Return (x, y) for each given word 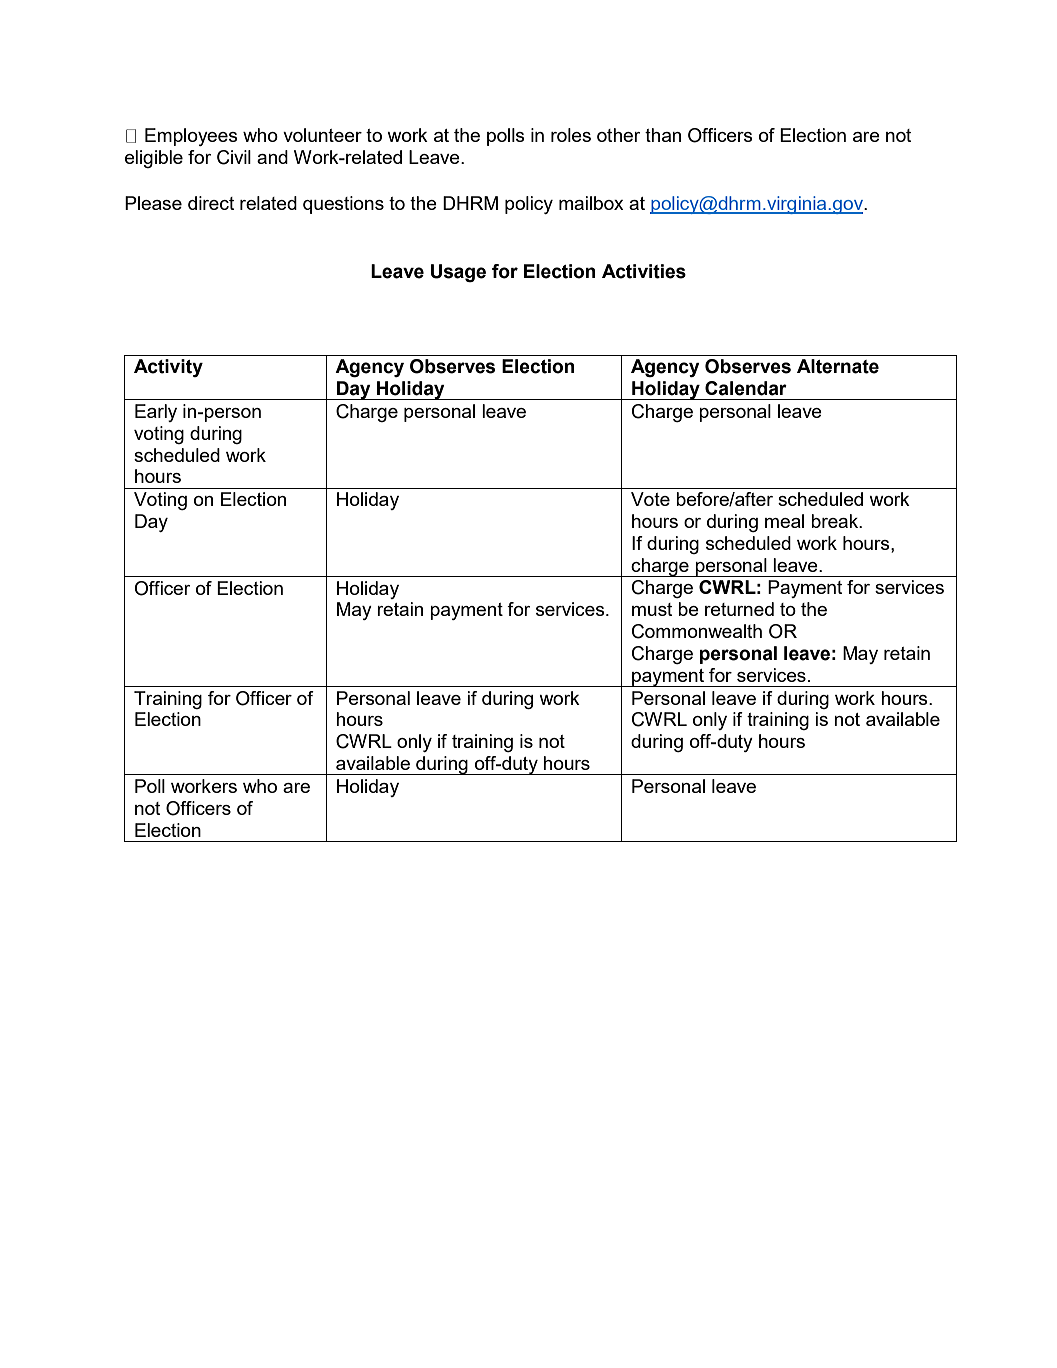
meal (784, 521)
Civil (234, 157)
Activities (644, 271)
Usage (458, 273)
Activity (168, 368)
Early (156, 413)
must (652, 609)
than (663, 135)
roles (571, 135)
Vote (650, 499)
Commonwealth (697, 631)
